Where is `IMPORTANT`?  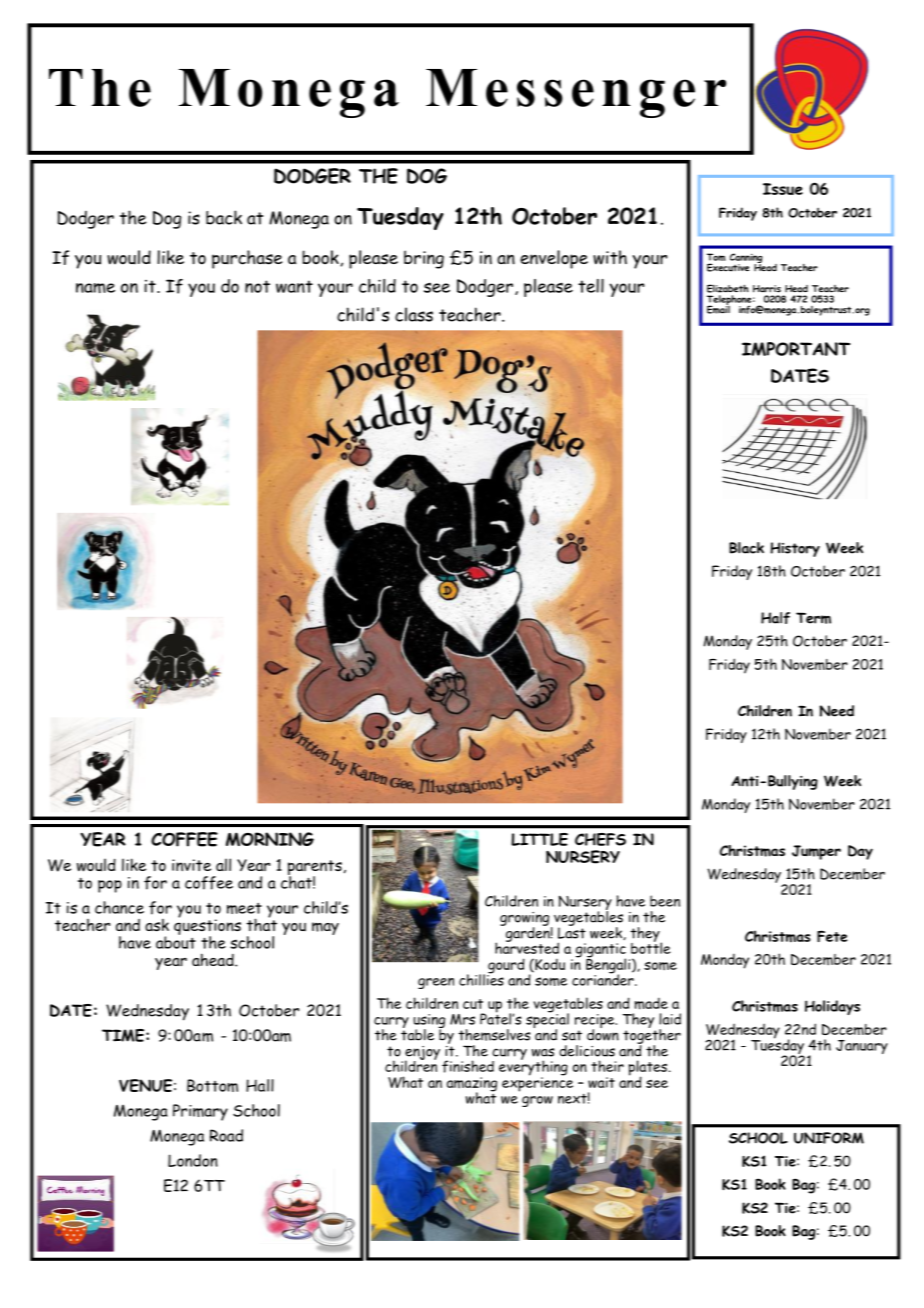 IMPORTANT is located at coordinates (796, 349).
